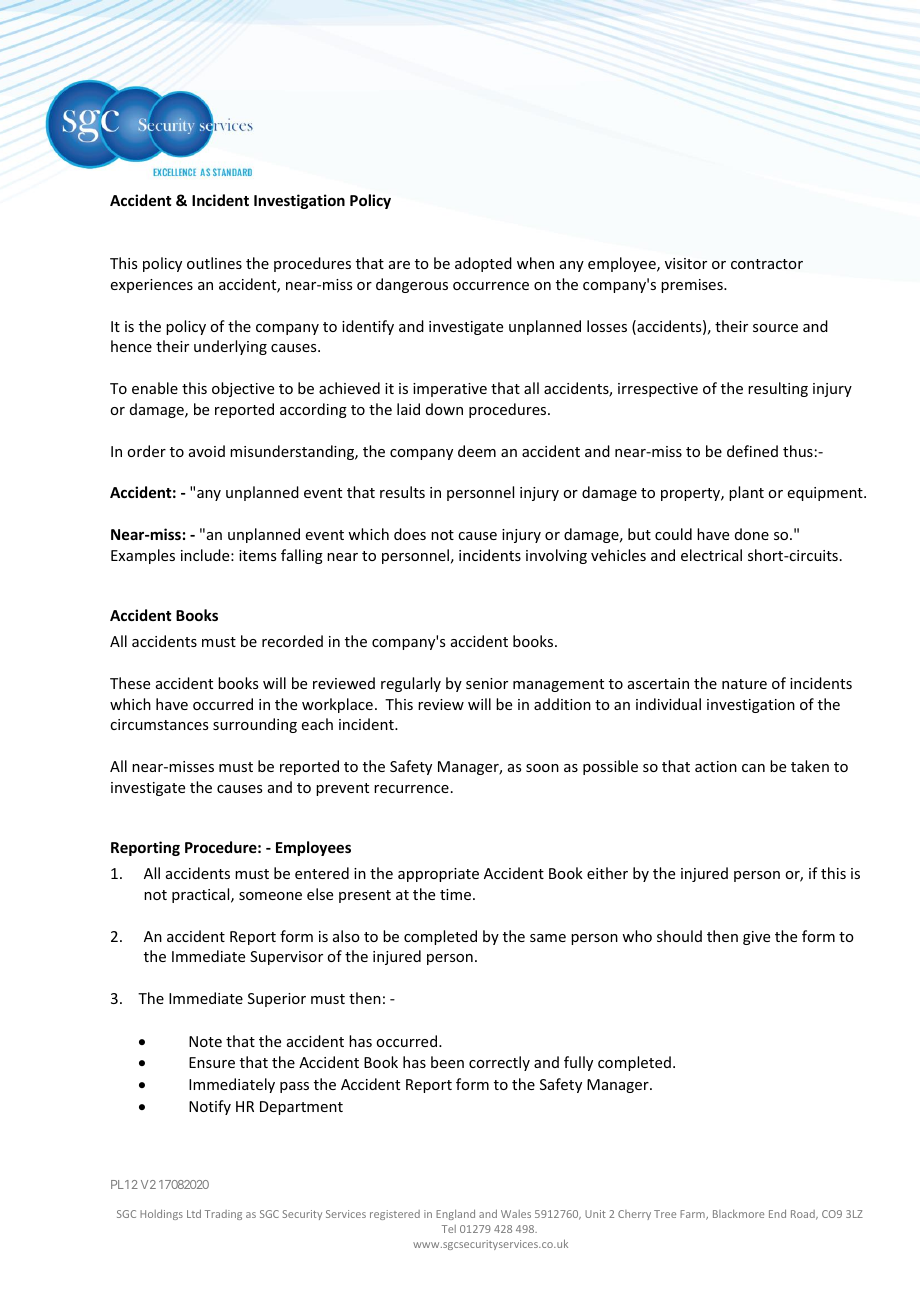 The height and width of the document is (1308, 924). What do you see at coordinates (455, 1214) in the document?
I see `England` at bounding box center [455, 1214].
